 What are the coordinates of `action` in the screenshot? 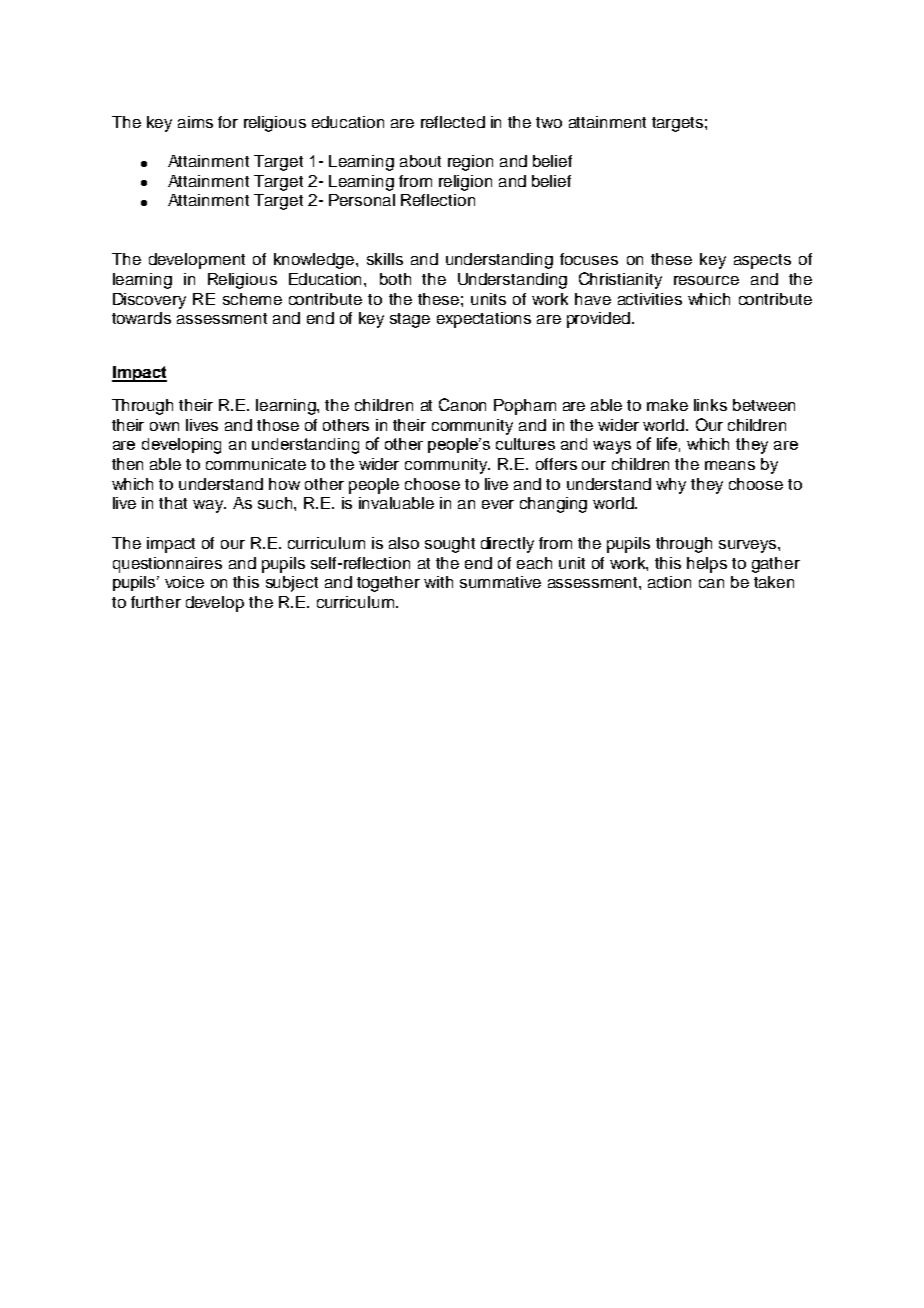 It's located at (669, 582).
